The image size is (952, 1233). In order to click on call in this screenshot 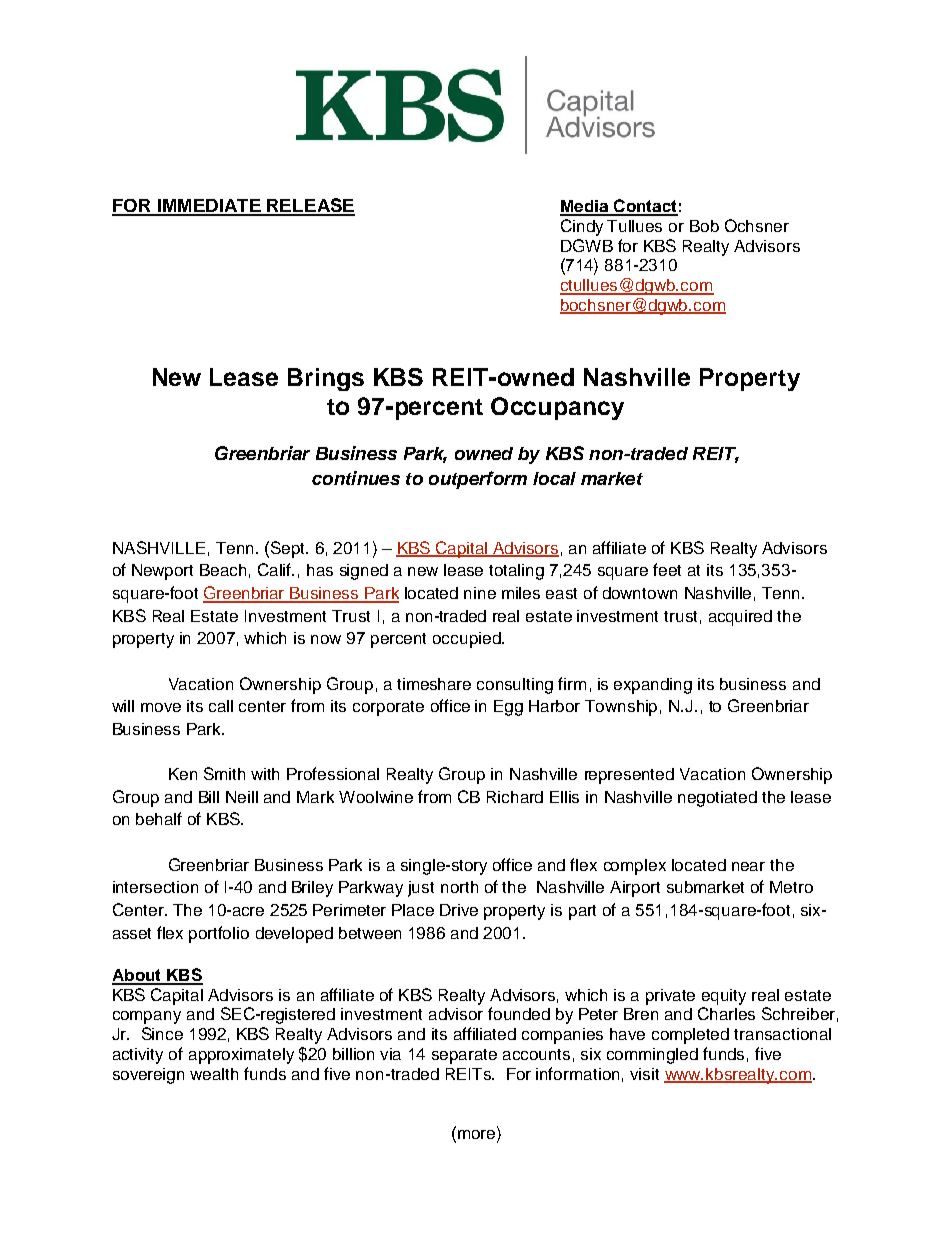, I will do `click(221, 706)`.
